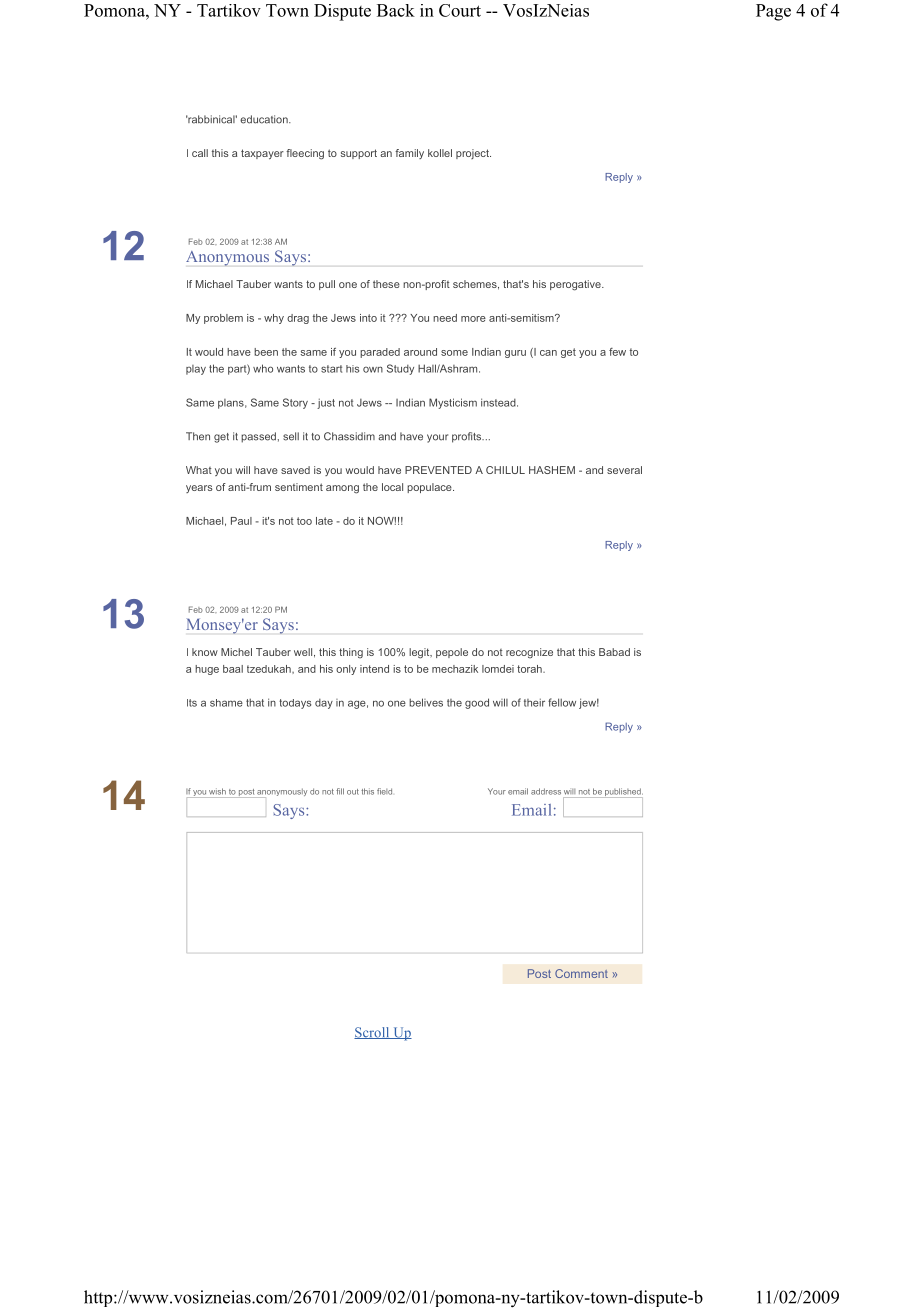 The image size is (924, 1308). What do you see at coordinates (562, 702) in the document?
I see `fellow` at bounding box center [562, 702].
